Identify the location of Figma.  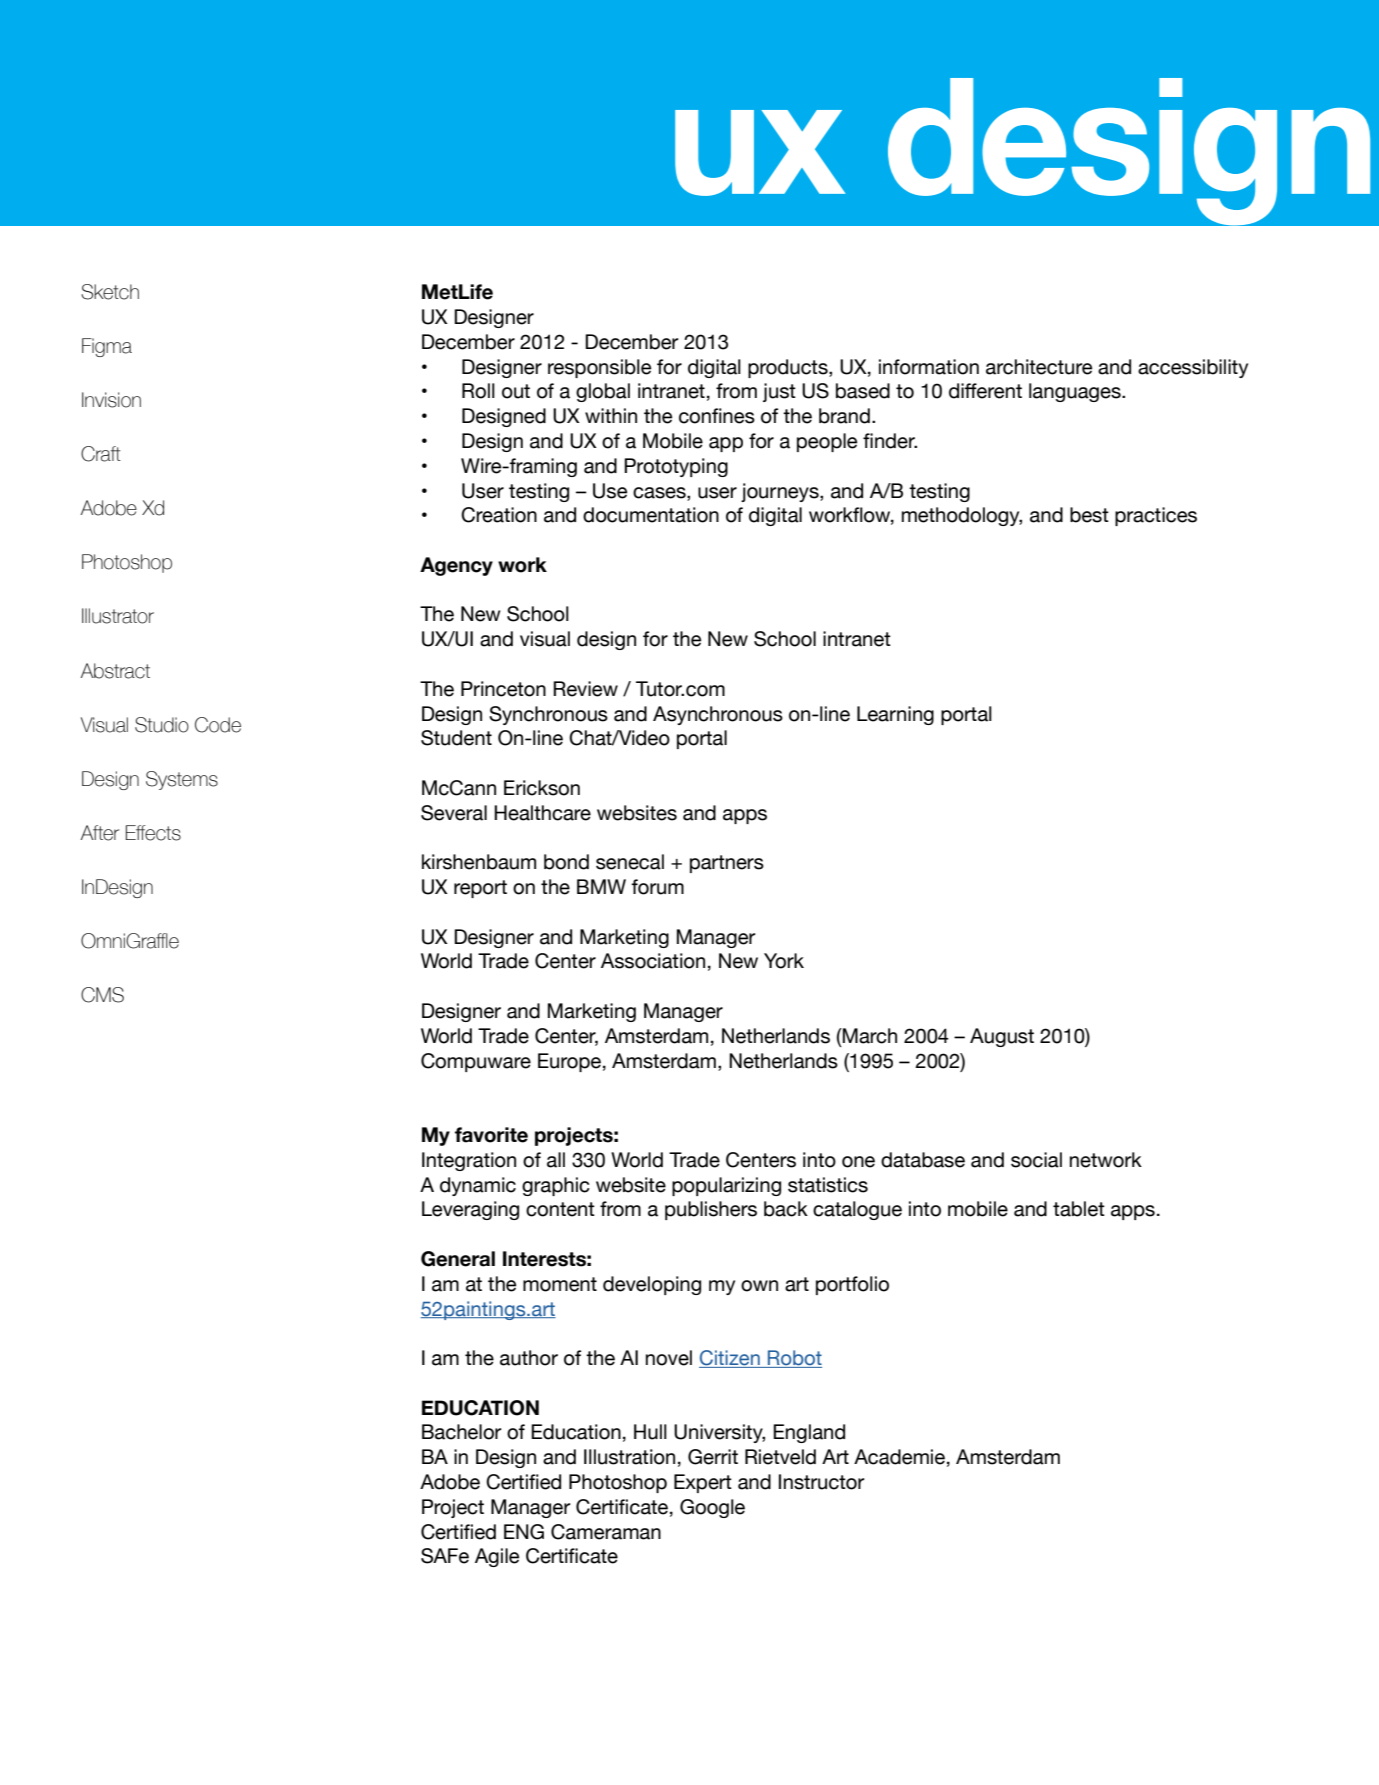
(107, 347).
